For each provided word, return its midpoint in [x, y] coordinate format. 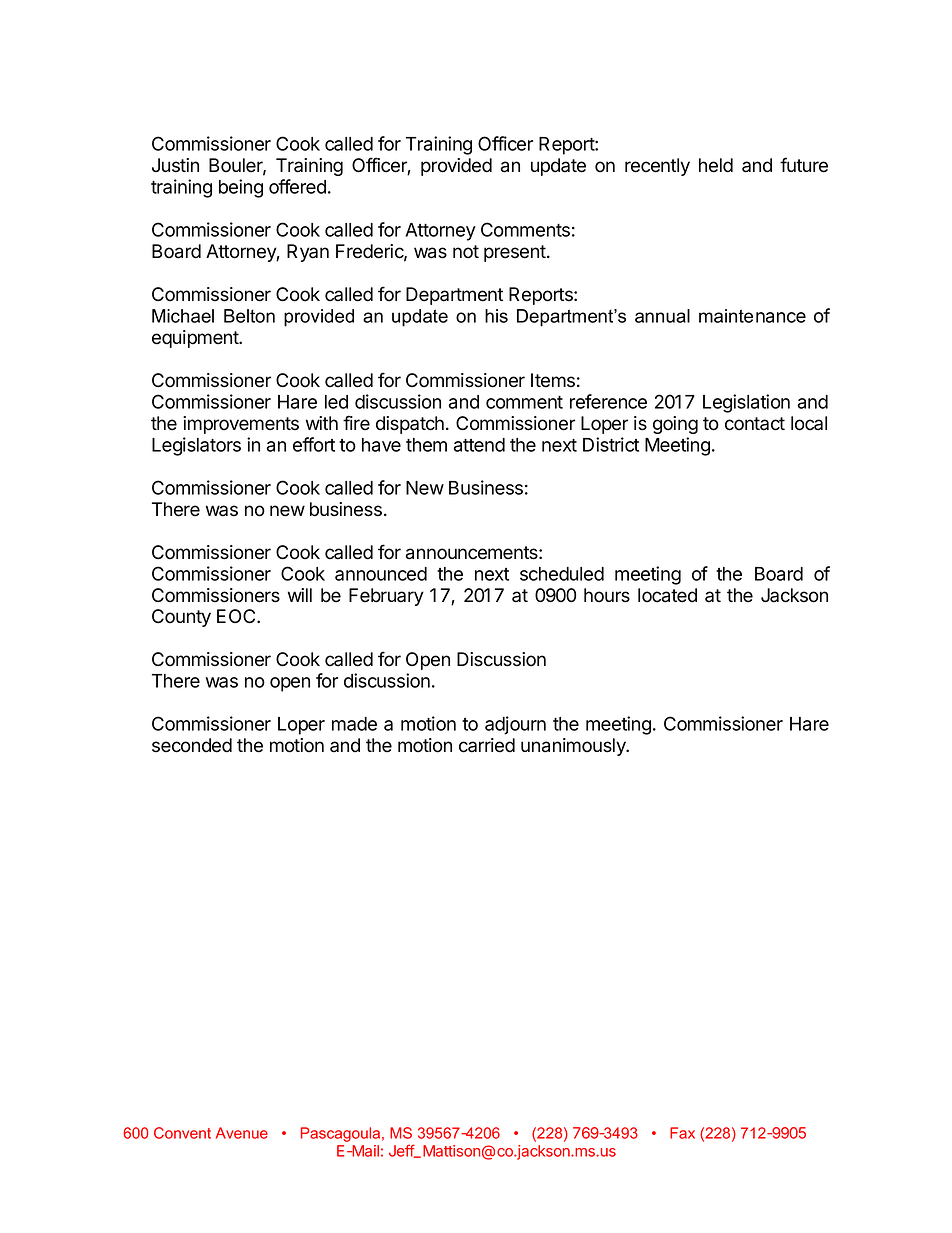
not [466, 252]
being [241, 188]
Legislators [196, 446]
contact [755, 424]
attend [479, 445]
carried [487, 745]
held [716, 165]
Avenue [242, 1133]
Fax [682, 1133]
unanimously [574, 747]
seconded [192, 745]
